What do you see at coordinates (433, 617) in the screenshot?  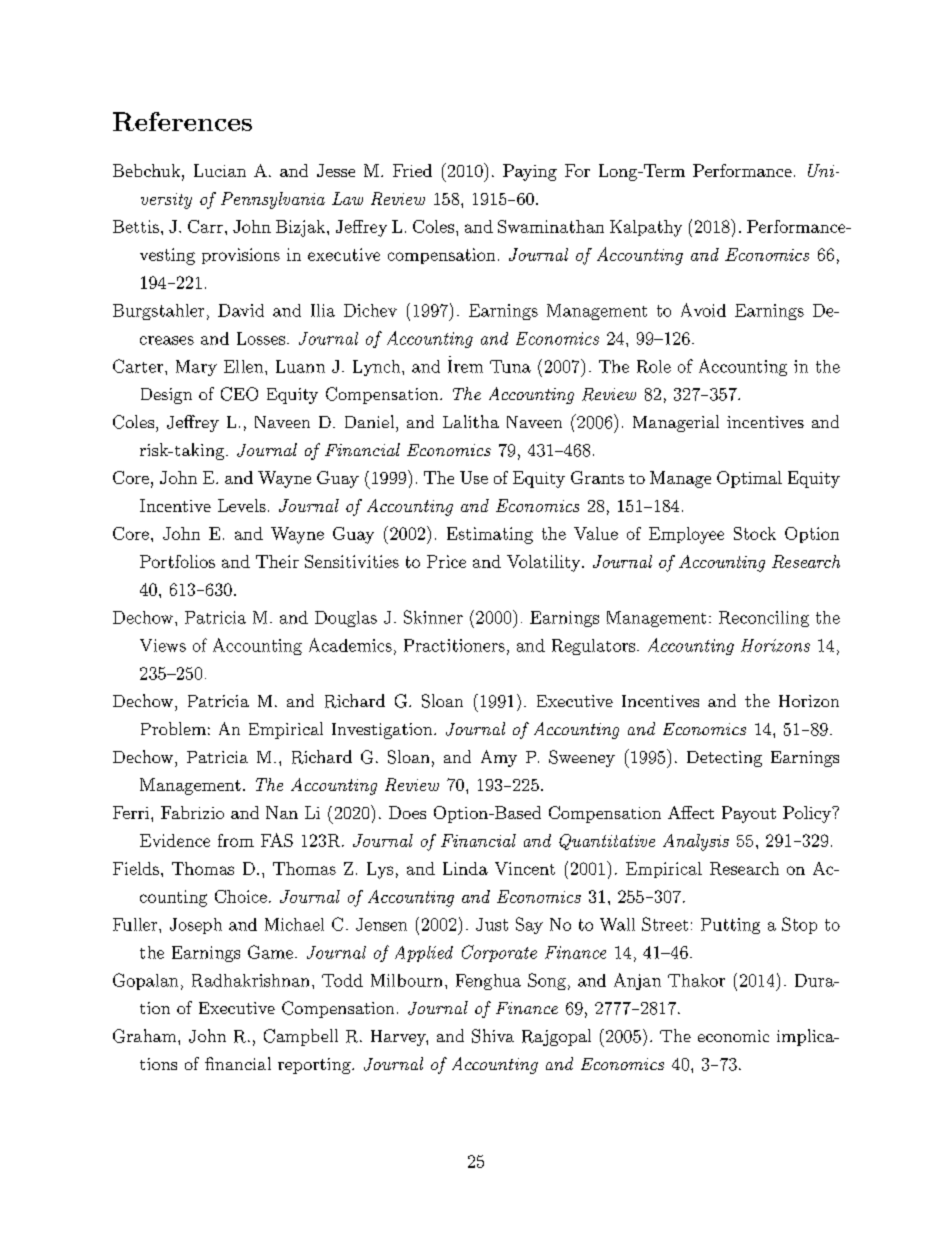 I see `Skinner` at bounding box center [433, 617].
